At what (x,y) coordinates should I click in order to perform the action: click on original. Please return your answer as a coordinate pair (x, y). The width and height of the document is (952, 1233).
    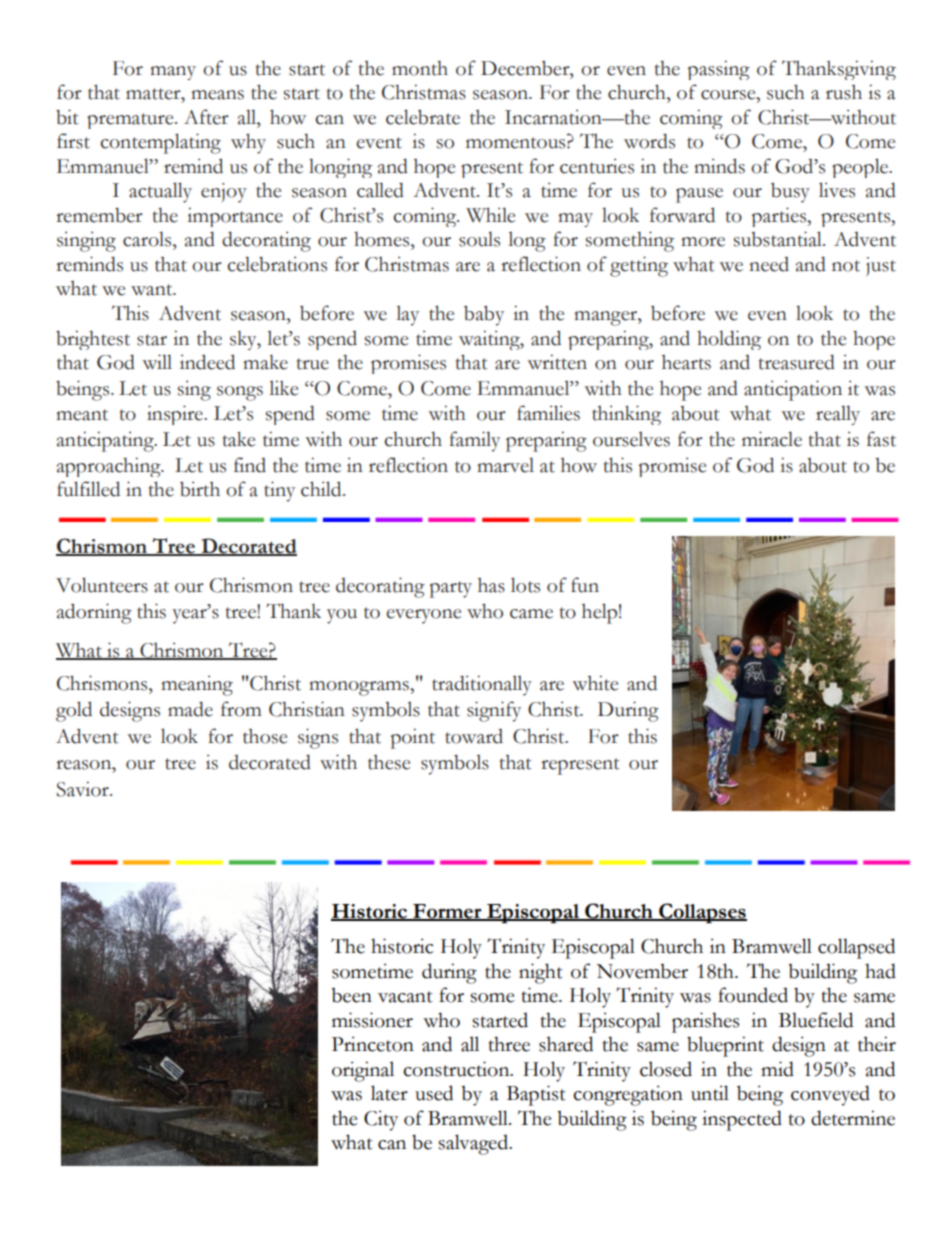
    Looking at the image, I should click on (363, 1071).
